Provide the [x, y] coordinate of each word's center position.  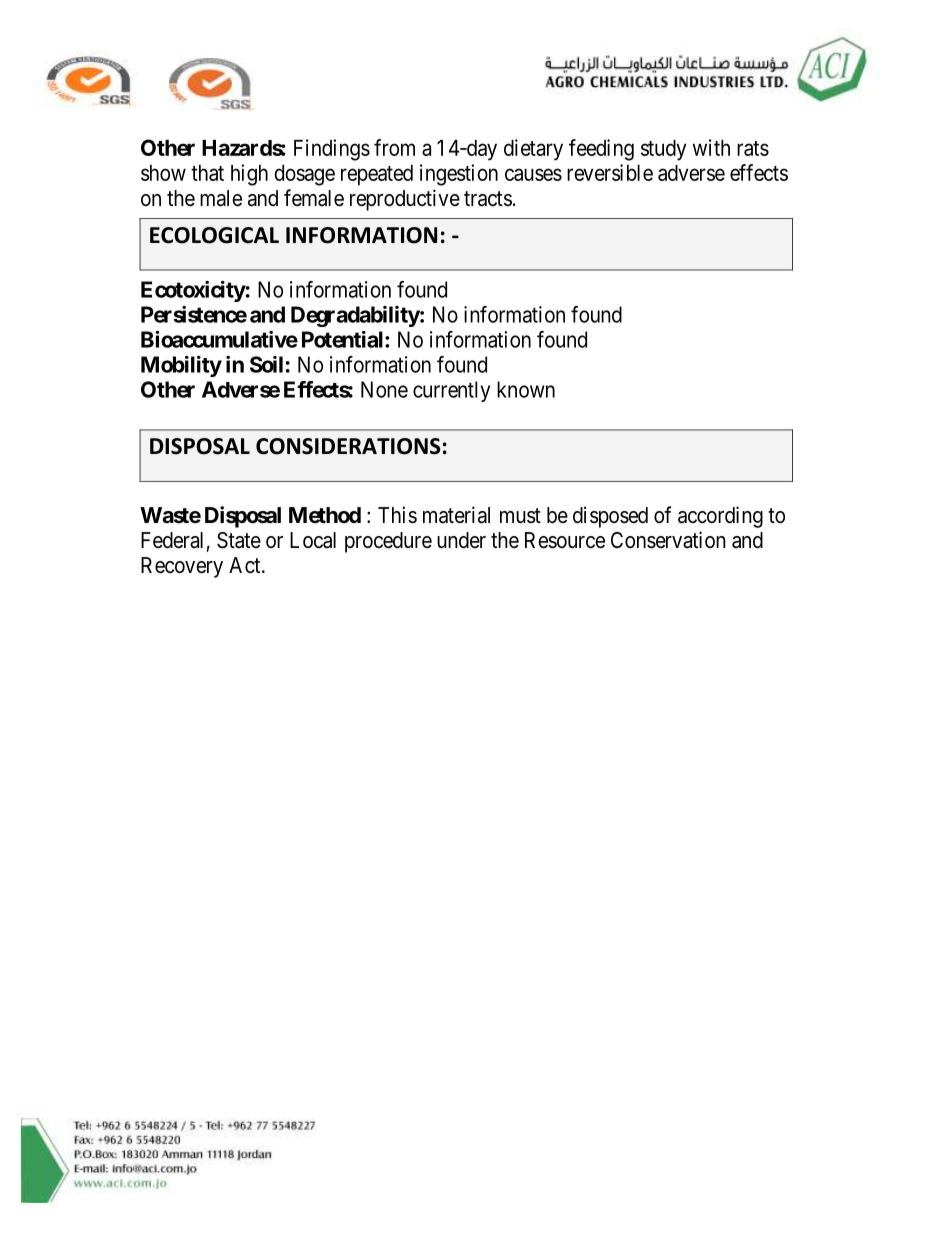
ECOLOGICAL [214, 235]
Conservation [668, 540]
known [526, 389]
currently [451, 391]
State [239, 540]
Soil [266, 364]
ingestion [459, 175]
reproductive [405, 200]
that [207, 173]
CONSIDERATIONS [348, 446]
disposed [610, 517]
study [663, 150]
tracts [488, 199]
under [461, 540]
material [456, 515]
